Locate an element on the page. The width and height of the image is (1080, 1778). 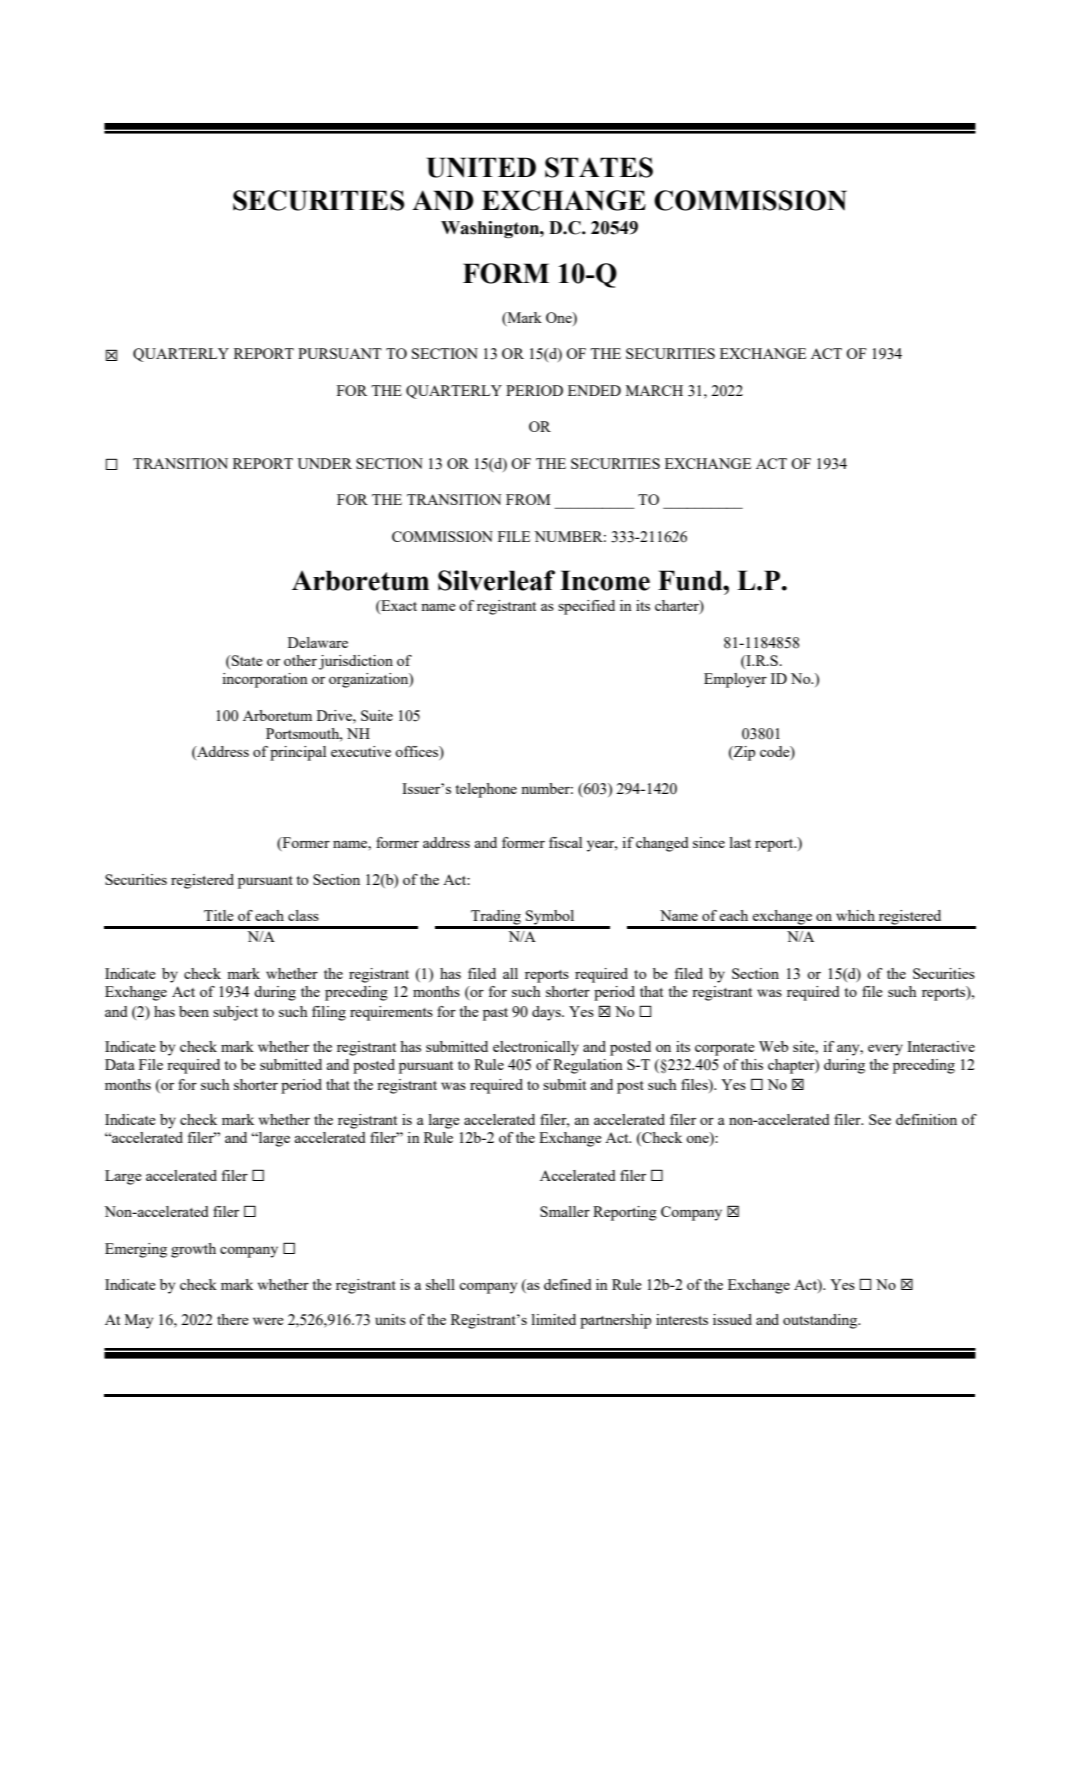
Employer is located at coordinates (735, 680).
